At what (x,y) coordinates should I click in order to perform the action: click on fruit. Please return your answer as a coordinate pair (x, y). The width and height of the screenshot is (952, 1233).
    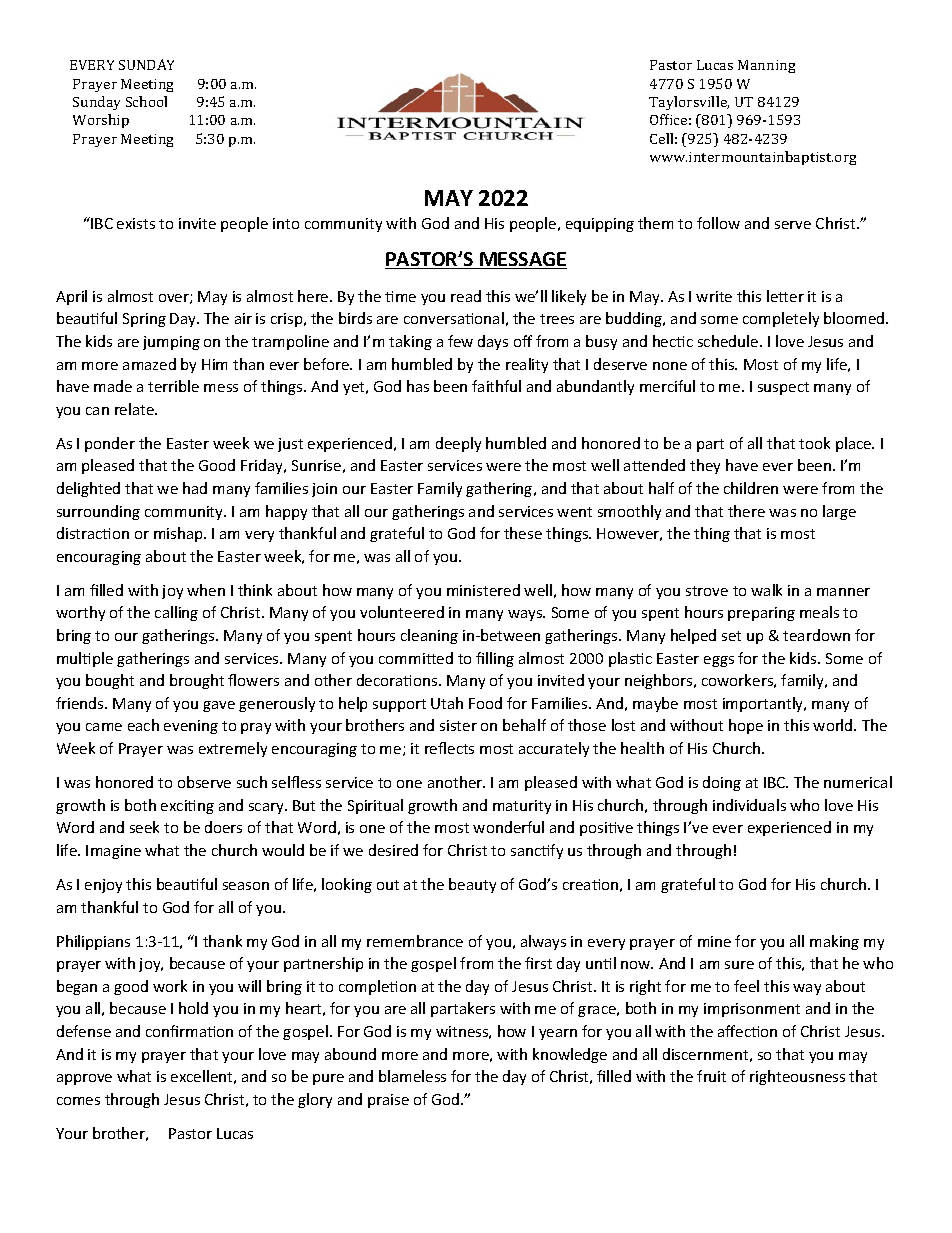
    Looking at the image, I should click on (711, 1076).
